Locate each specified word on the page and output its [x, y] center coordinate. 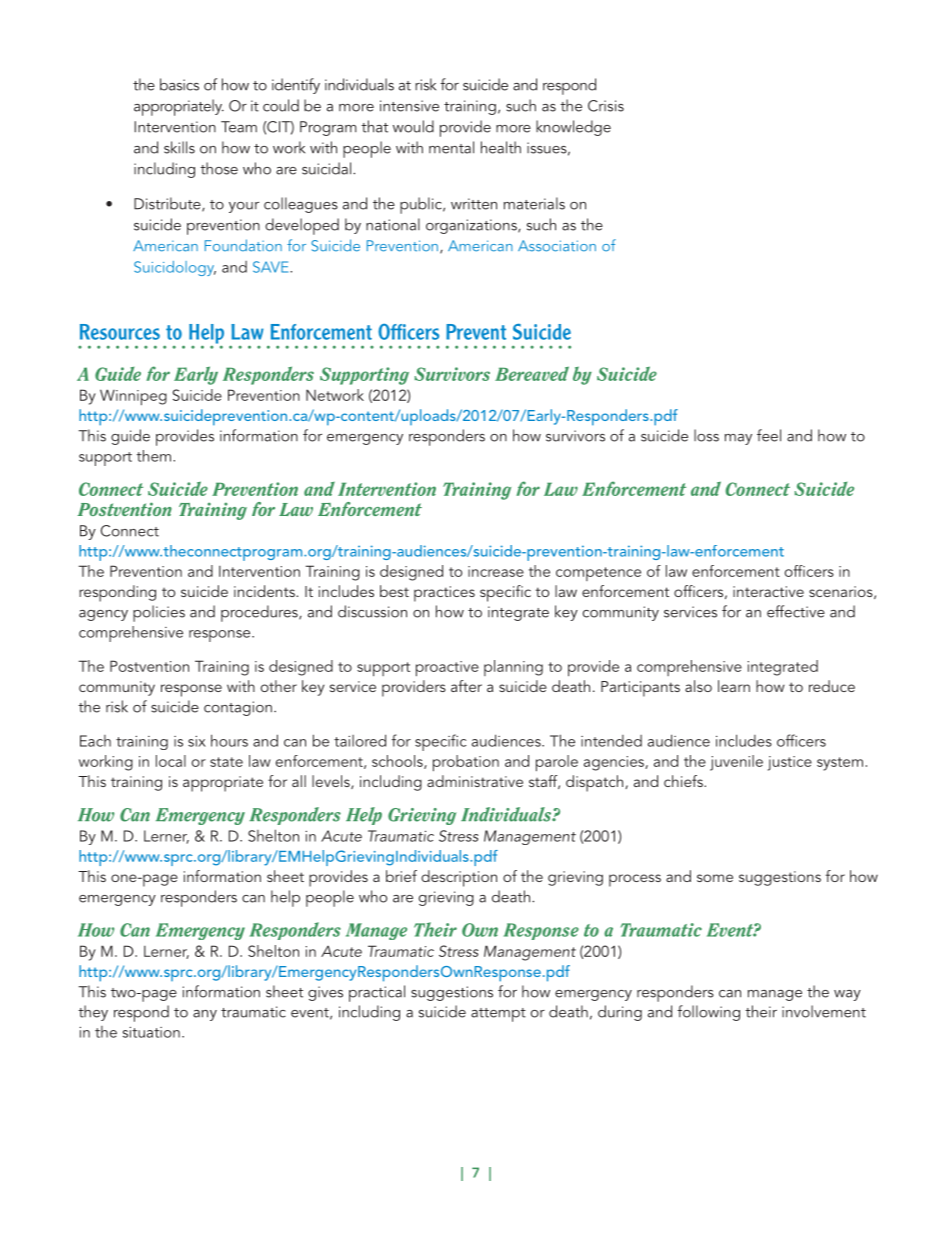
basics [179, 84]
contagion [238, 708]
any [205, 1015]
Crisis [606, 106]
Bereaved [532, 373]
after [466, 686]
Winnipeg [133, 397]
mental [451, 147]
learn [734, 686]
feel [769, 435]
